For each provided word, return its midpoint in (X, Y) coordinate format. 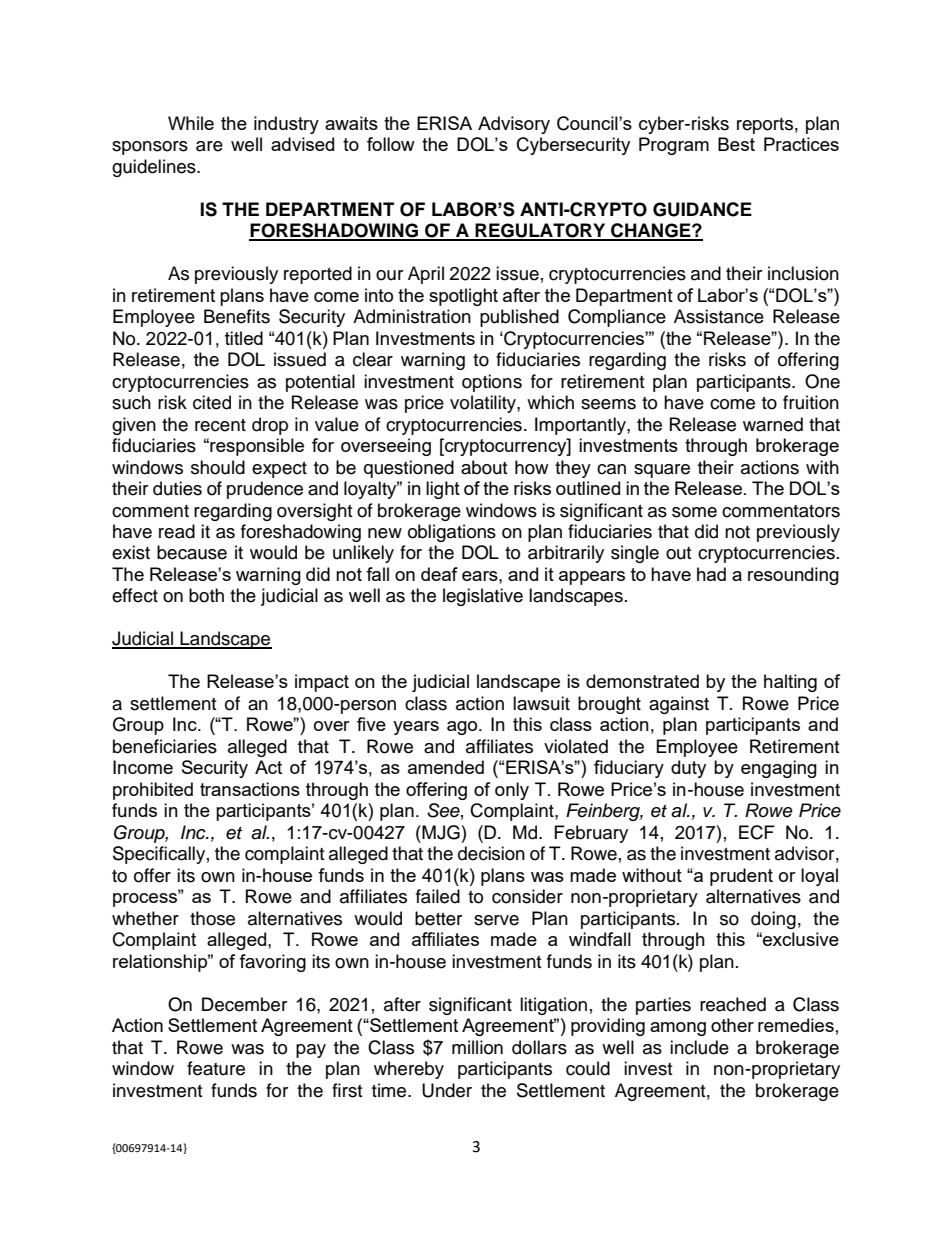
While (191, 123)
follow (391, 144)
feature (216, 1068)
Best (736, 144)
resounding (793, 576)
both (206, 595)
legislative (483, 597)
